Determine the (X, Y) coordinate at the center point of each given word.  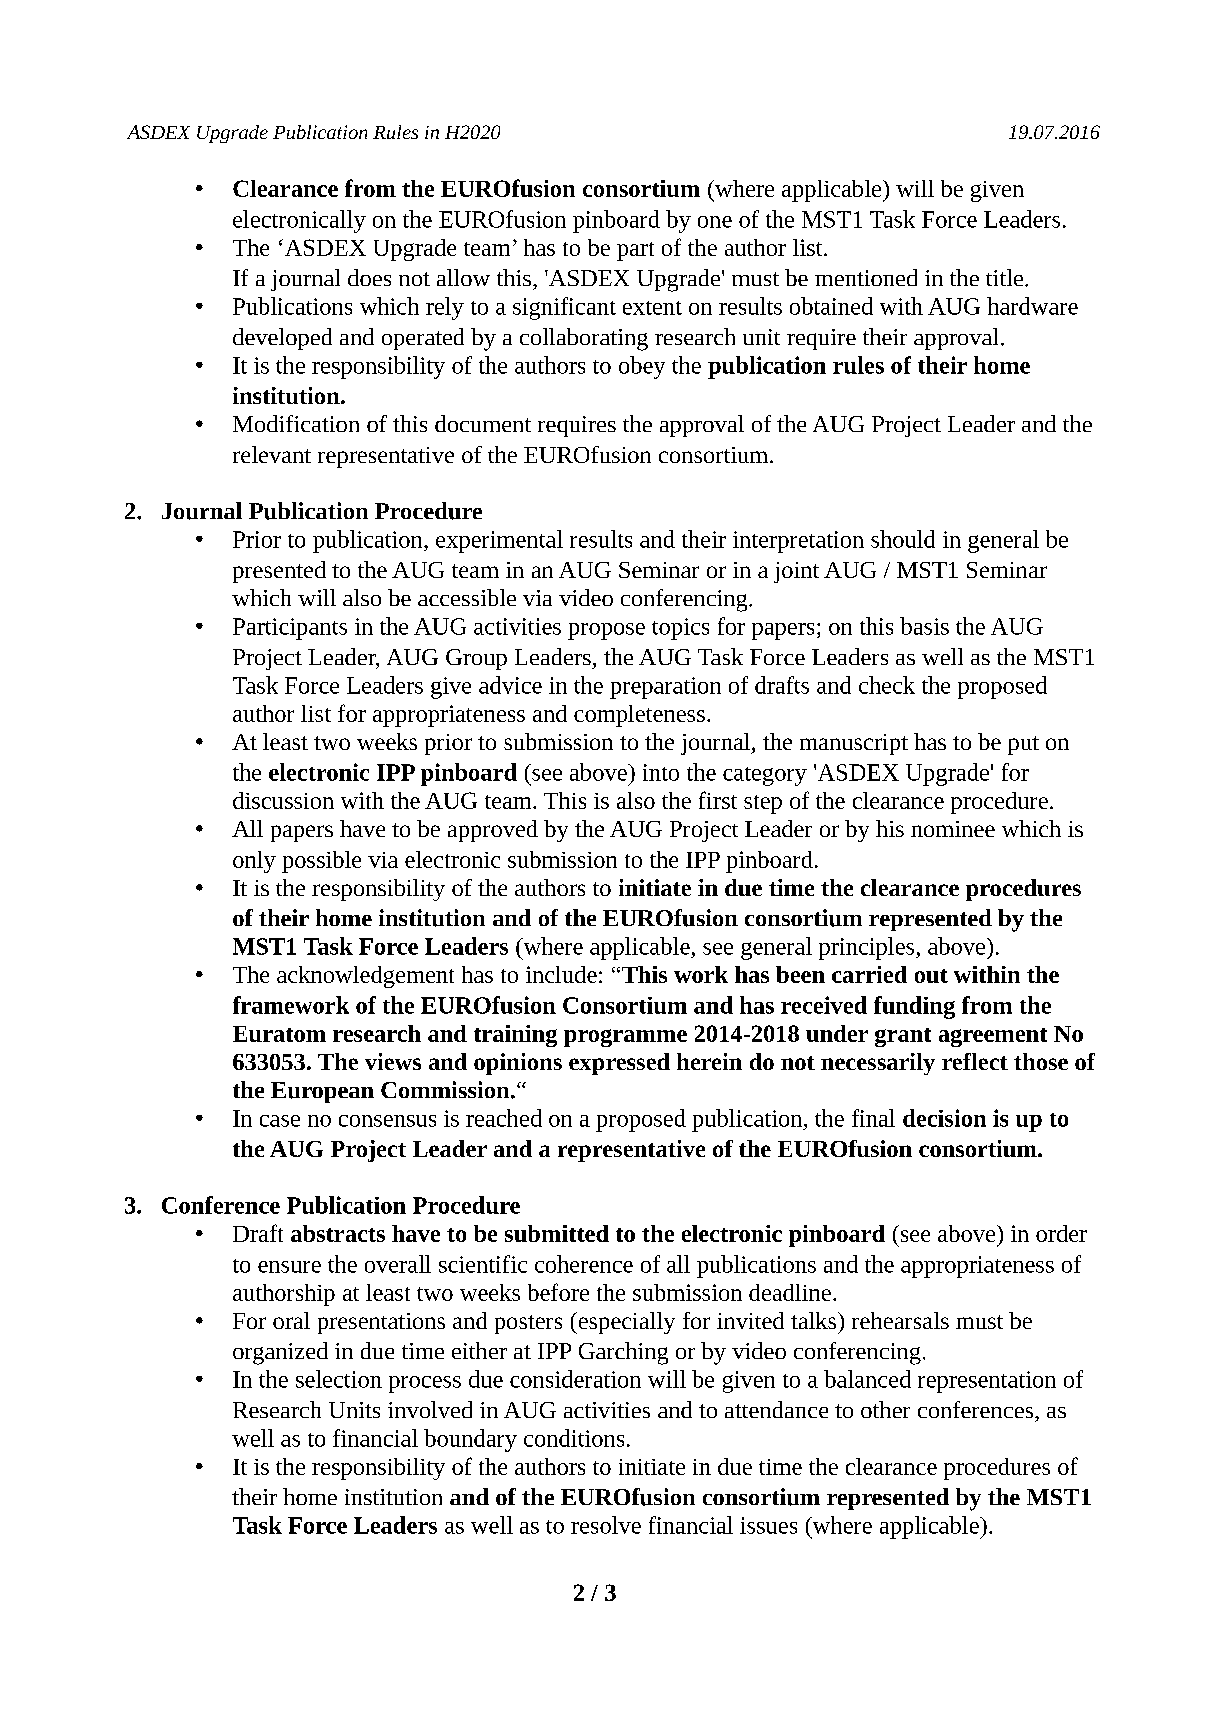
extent (652, 308)
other (885, 1409)
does (369, 277)
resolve (606, 1525)
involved (430, 1409)
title (1004, 277)
